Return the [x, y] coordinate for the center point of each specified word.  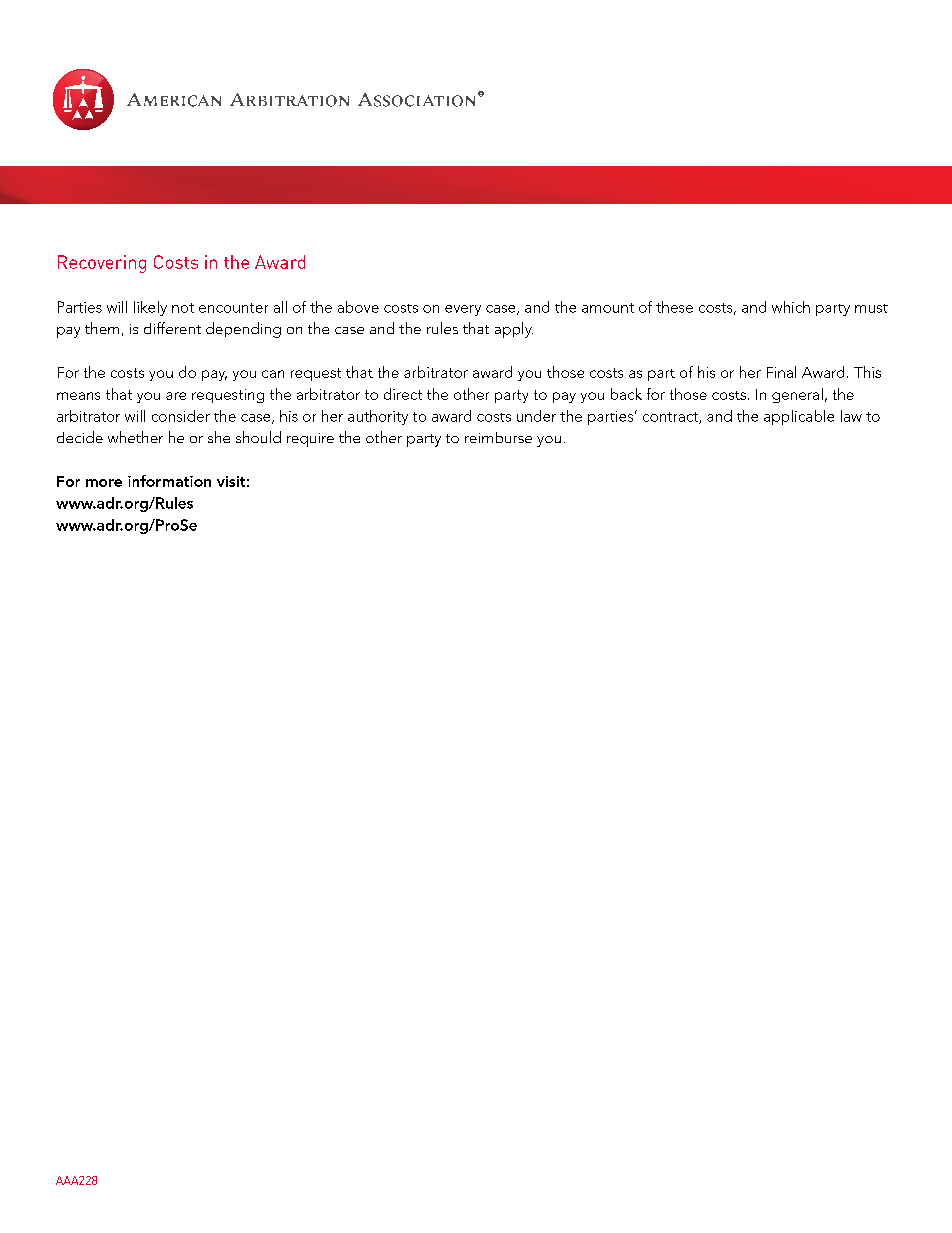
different [172, 328]
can [273, 374]
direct [403, 394]
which [791, 307]
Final [781, 372]
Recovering [102, 264]
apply [514, 330]
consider [181, 416]
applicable [799, 417]
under [536, 416]
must [871, 308]
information [169, 481]
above [358, 307]
